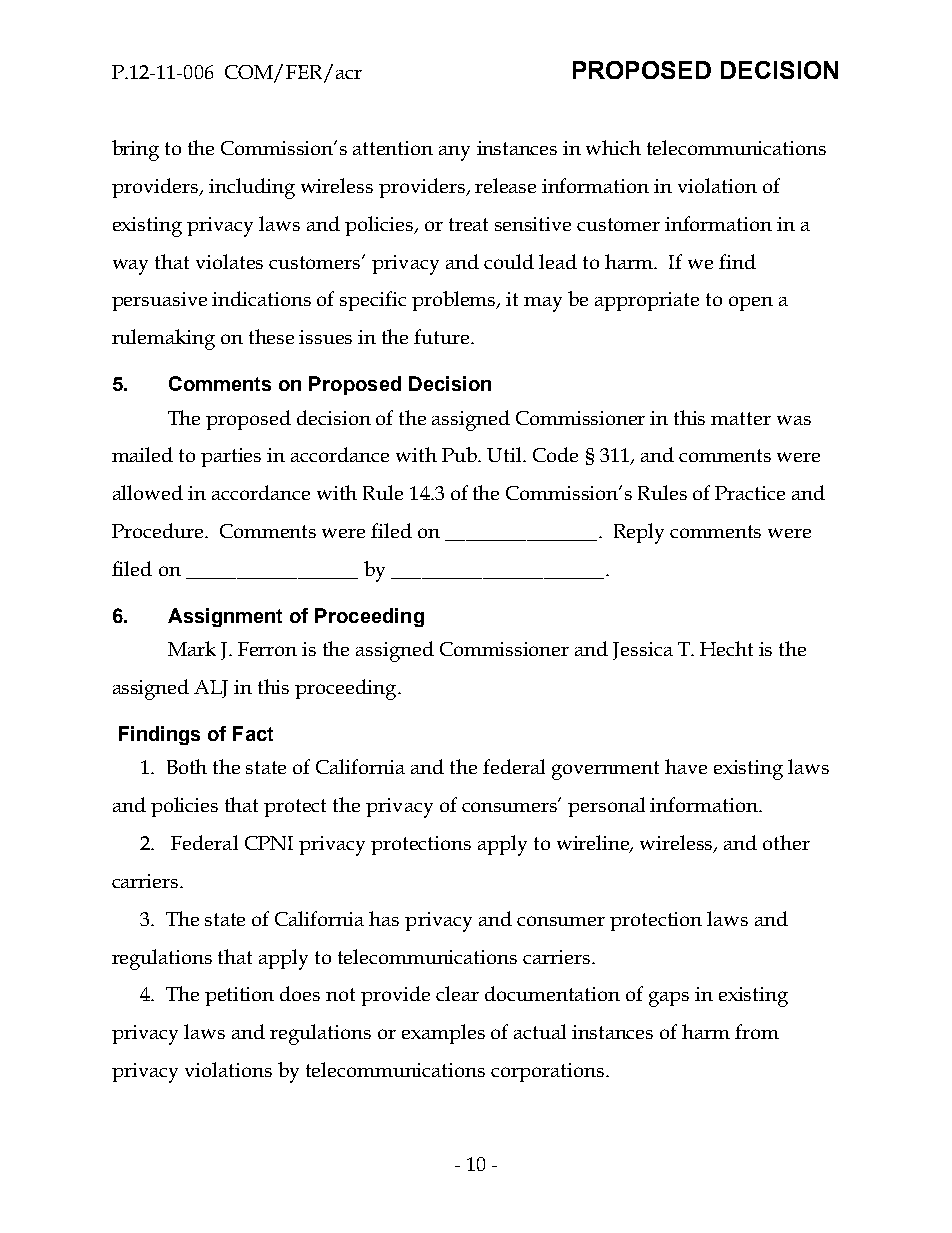  What do you see at coordinates (613, 147) in the document?
I see `which` at bounding box center [613, 147].
